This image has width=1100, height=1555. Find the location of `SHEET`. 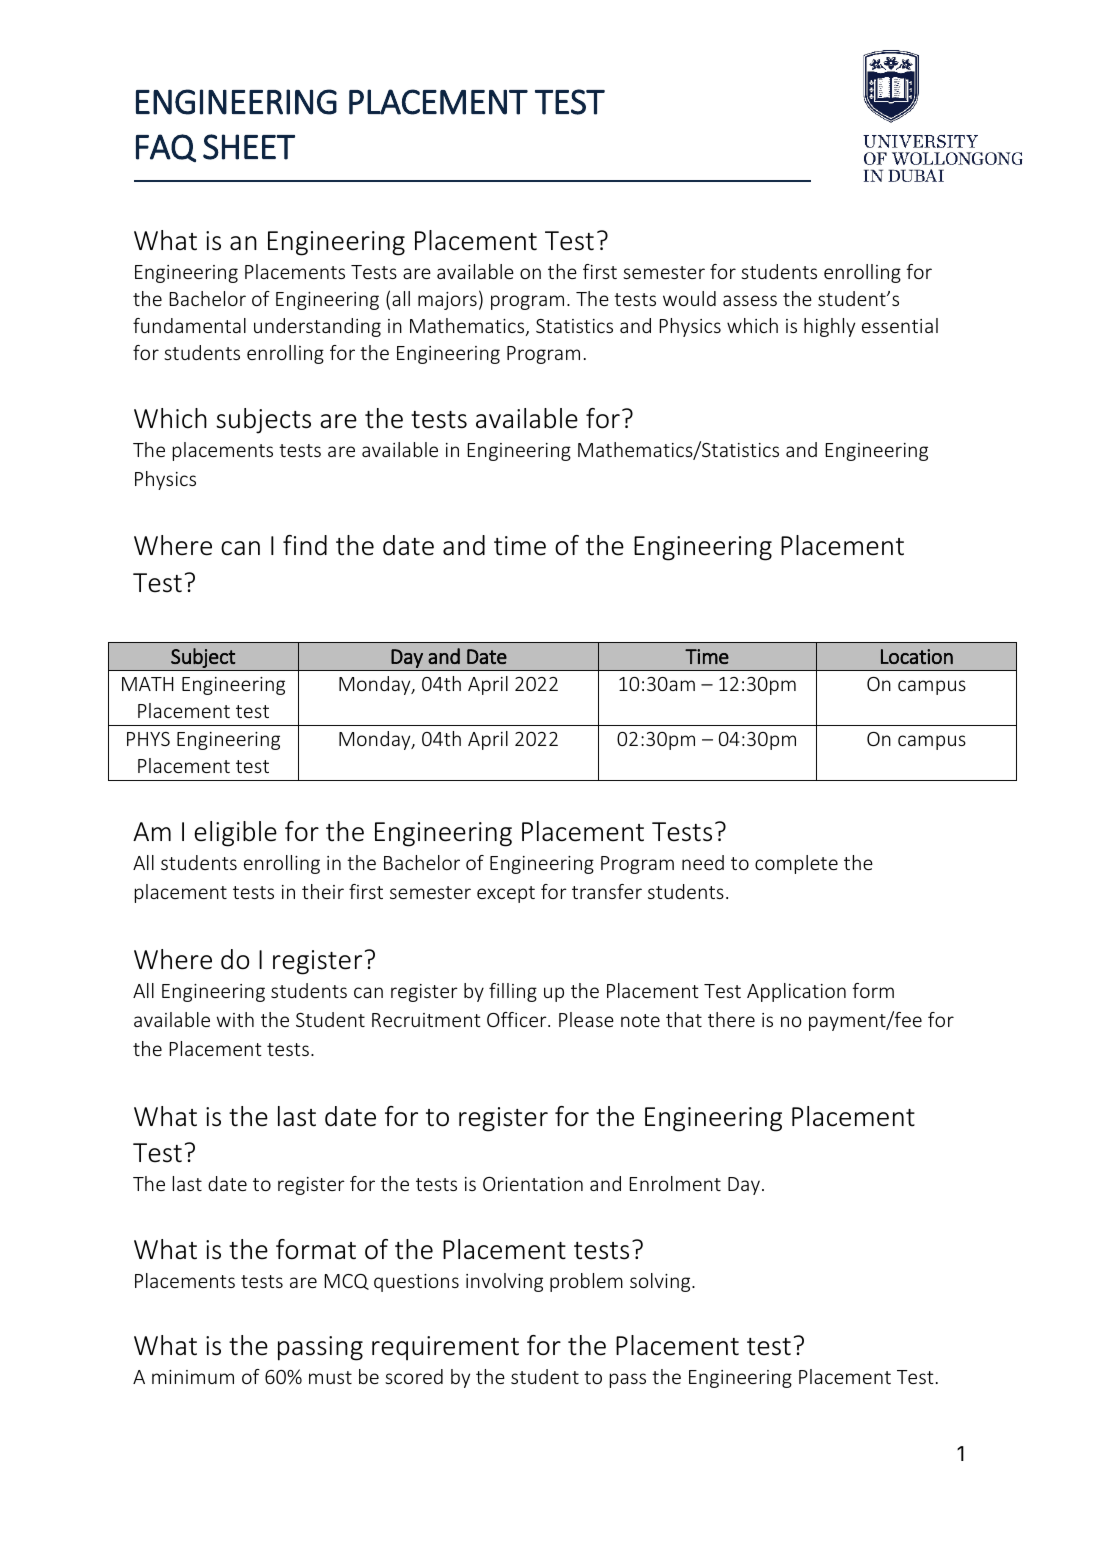

SHEET is located at coordinates (249, 147).
